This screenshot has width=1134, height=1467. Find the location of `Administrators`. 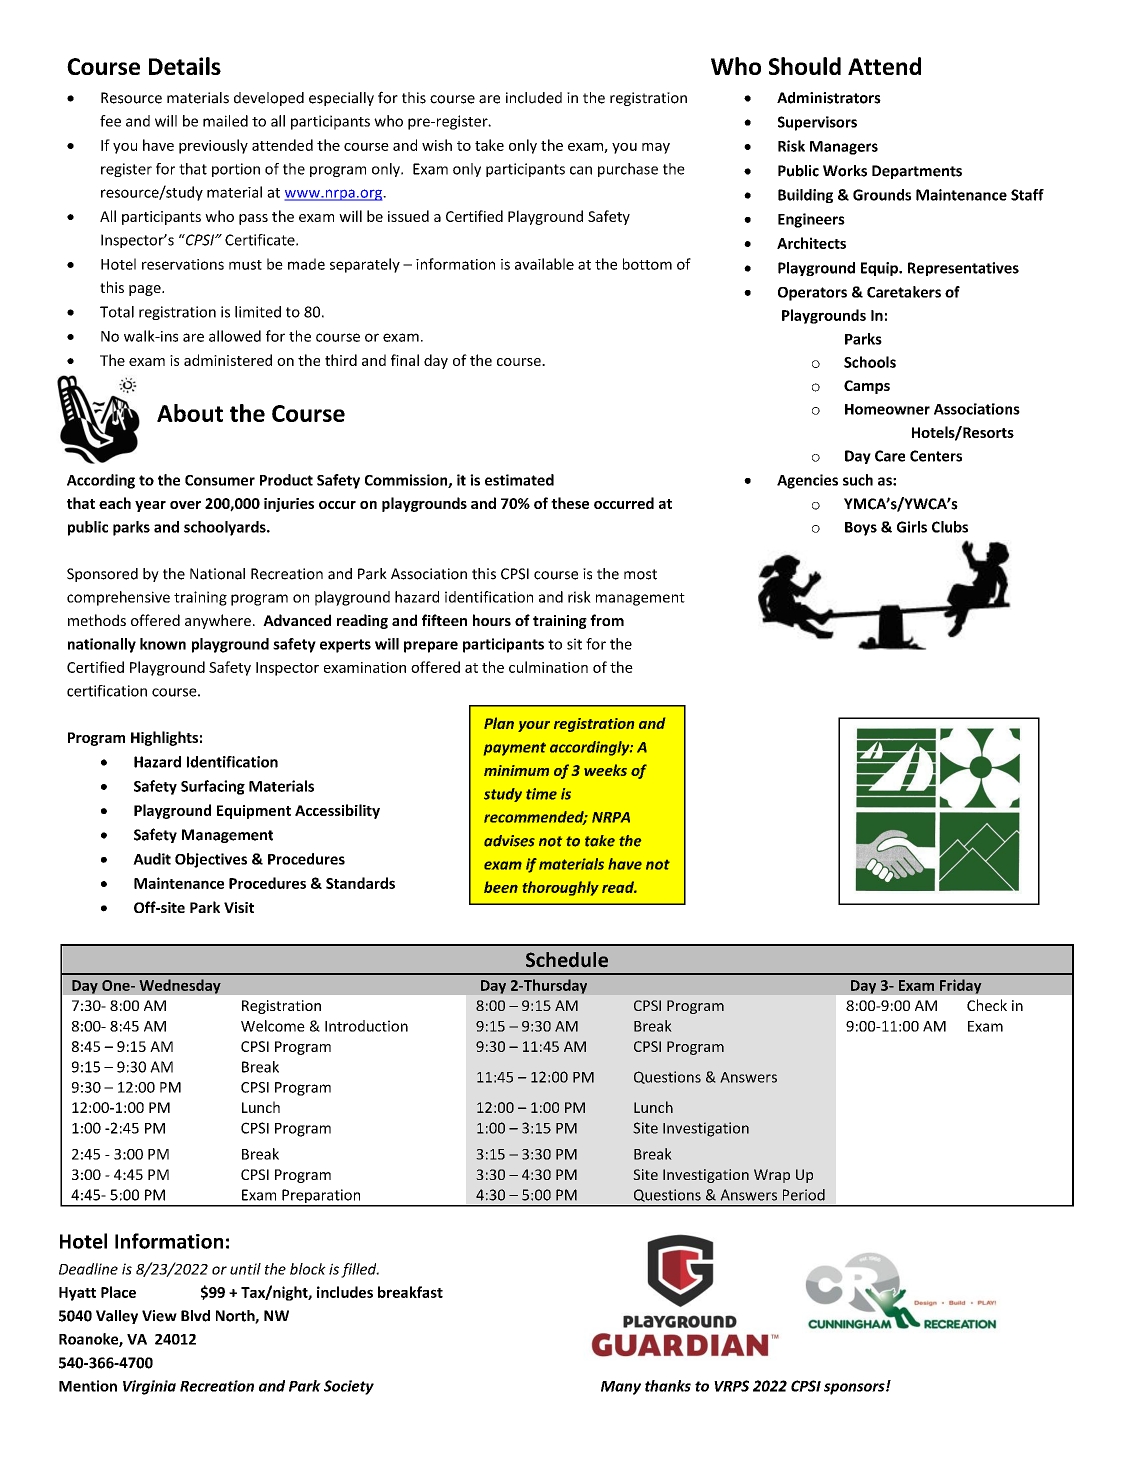

Administrators is located at coordinates (829, 98).
